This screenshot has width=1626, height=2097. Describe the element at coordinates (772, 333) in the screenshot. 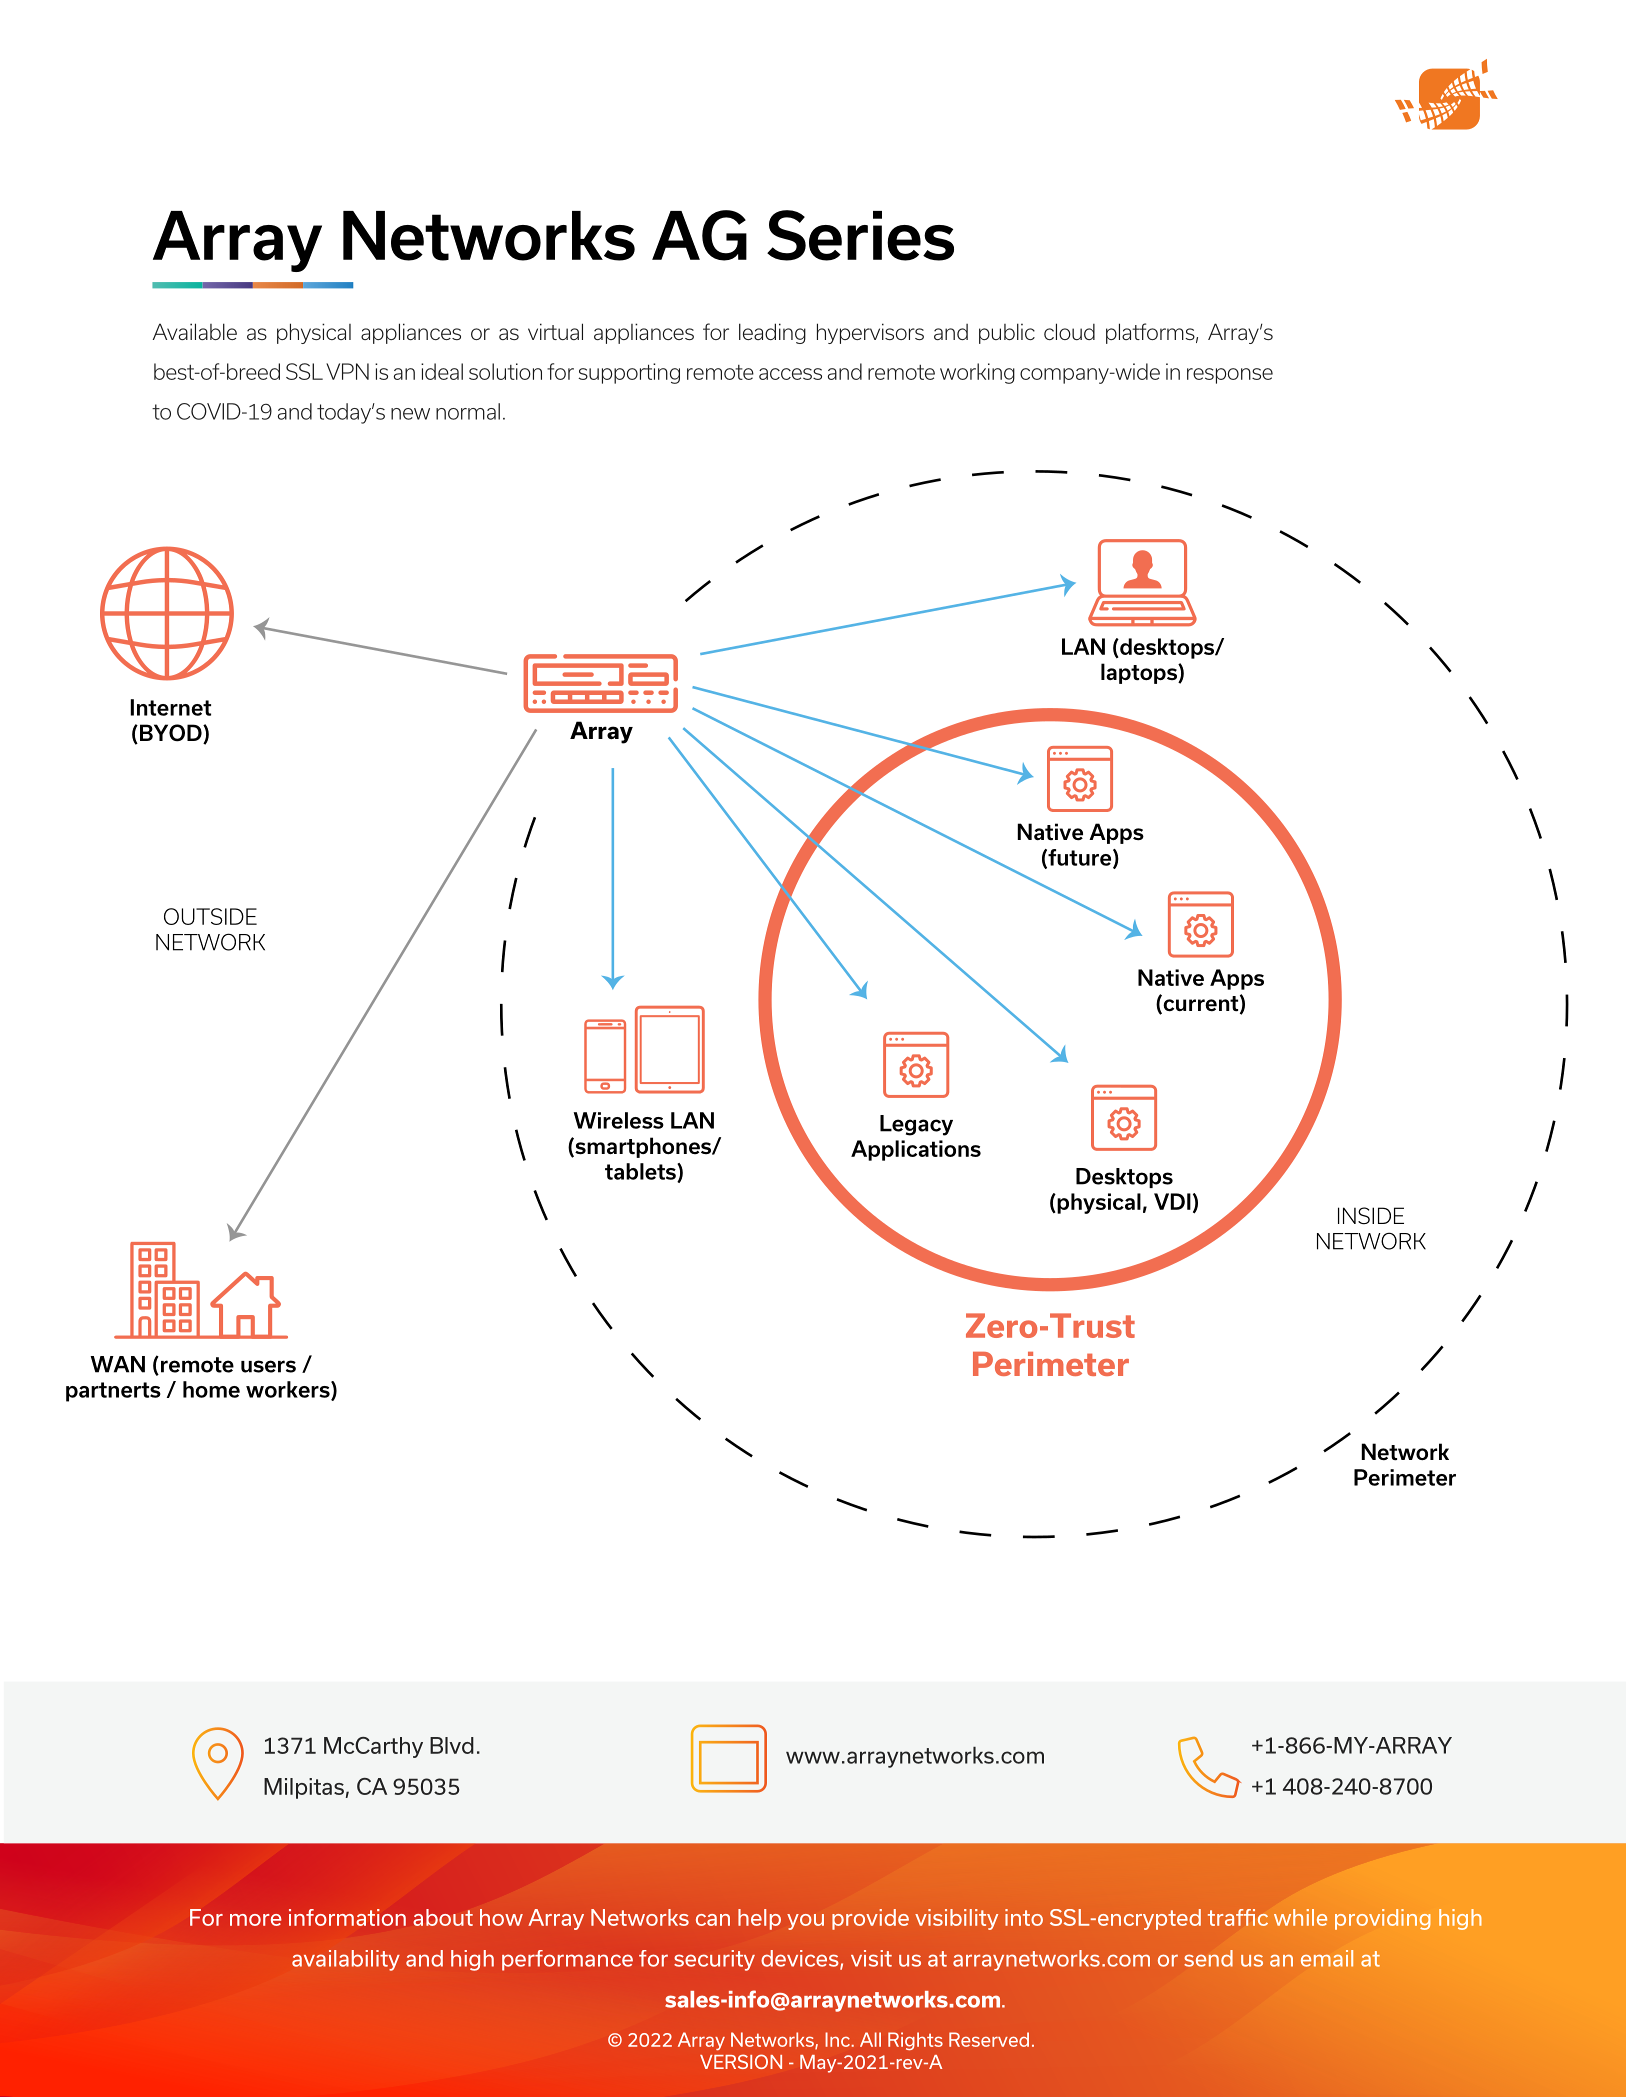

I see `leading` at that location.
